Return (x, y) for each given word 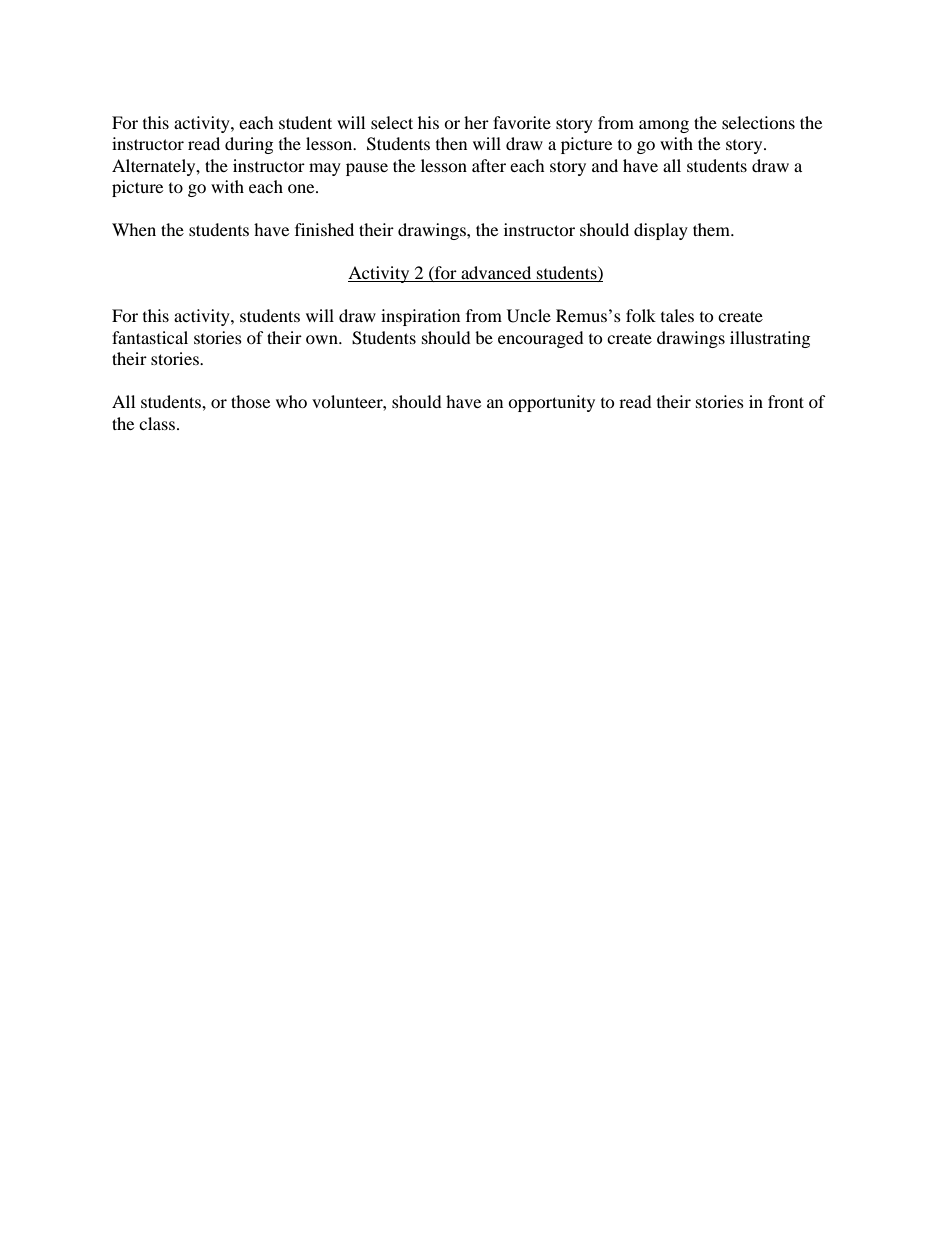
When (134, 229)
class (157, 423)
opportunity (551, 403)
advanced (496, 274)
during (249, 145)
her (476, 122)
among (664, 126)
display (661, 231)
